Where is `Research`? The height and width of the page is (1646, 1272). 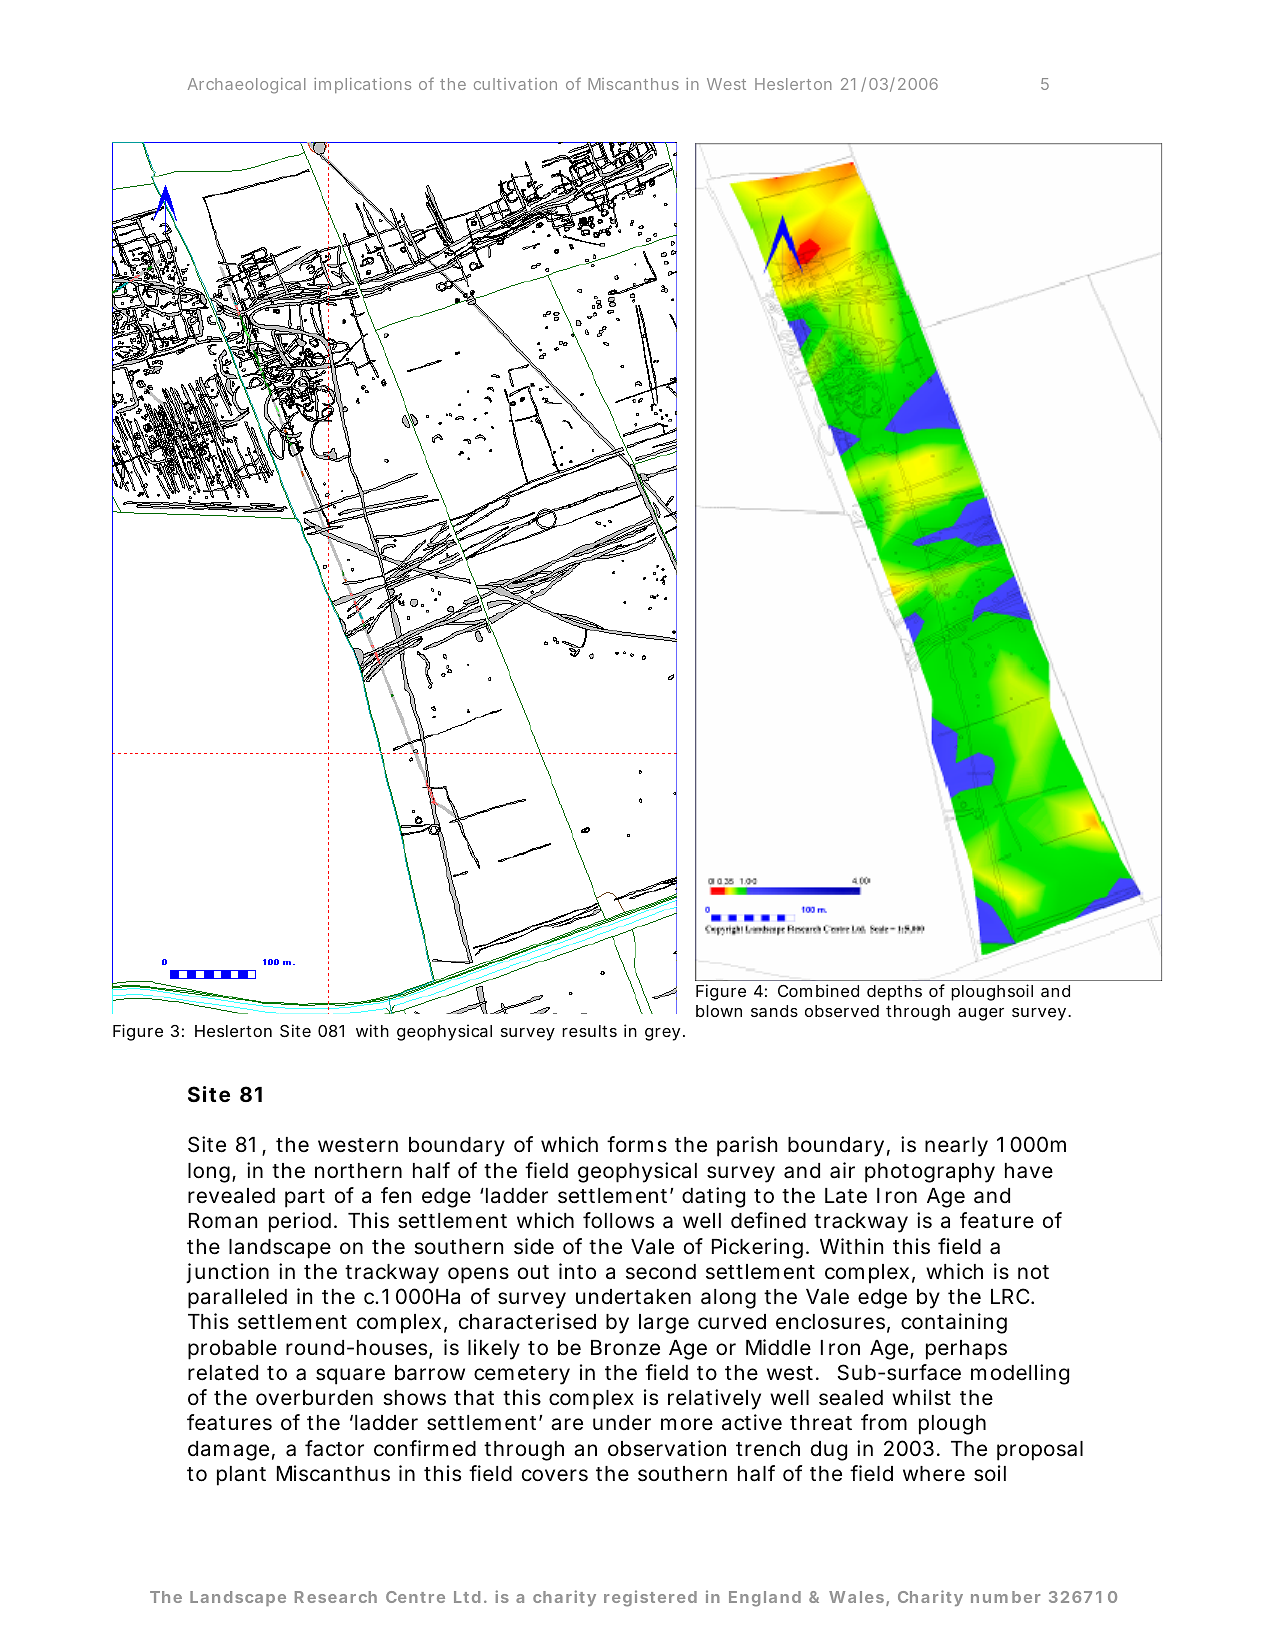
Research is located at coordinates (336, 1597).
